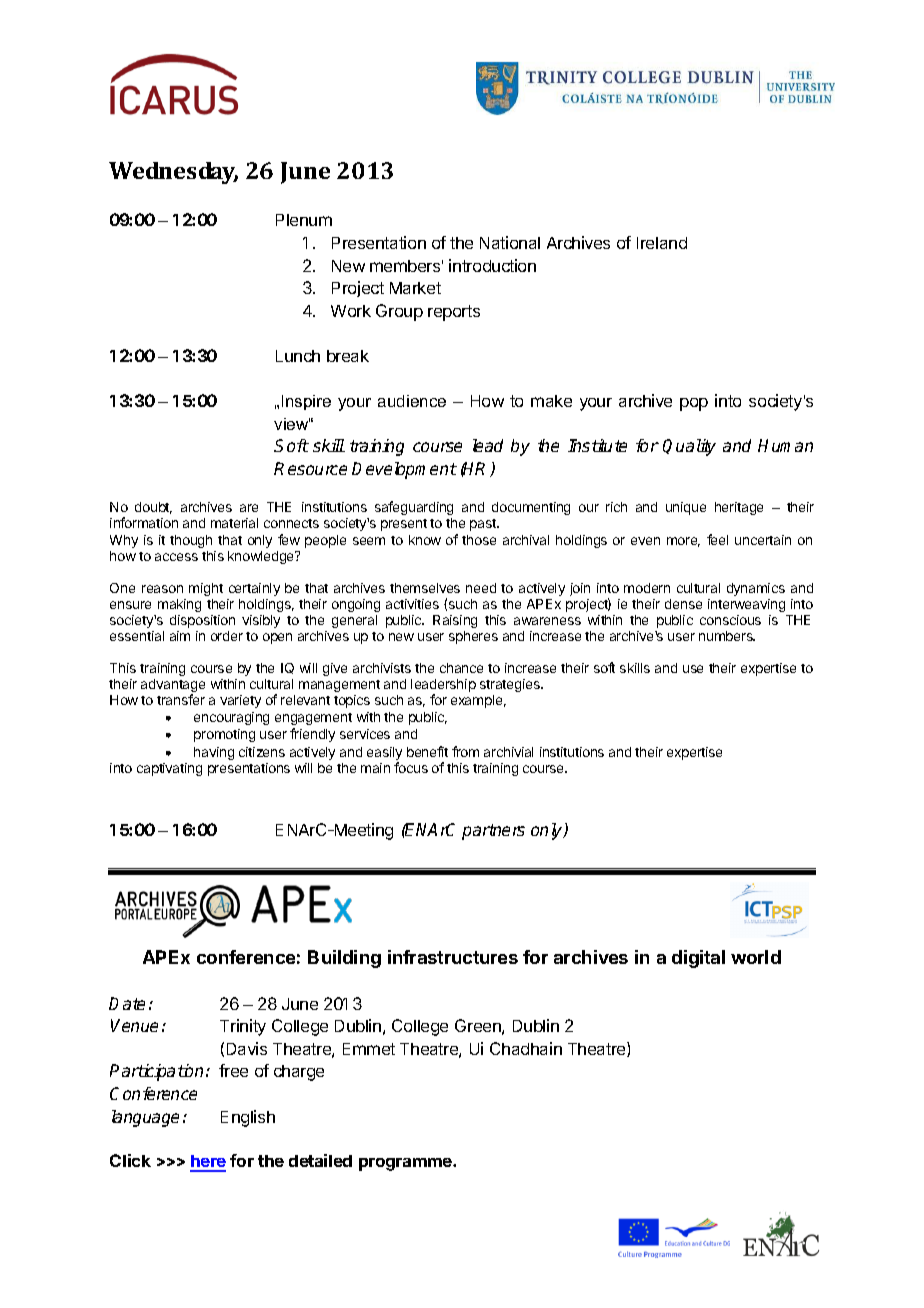 This document has height=1308, width=924. Describe the element at coordinates (694, 404) in the document. I see `pop` at that location.
